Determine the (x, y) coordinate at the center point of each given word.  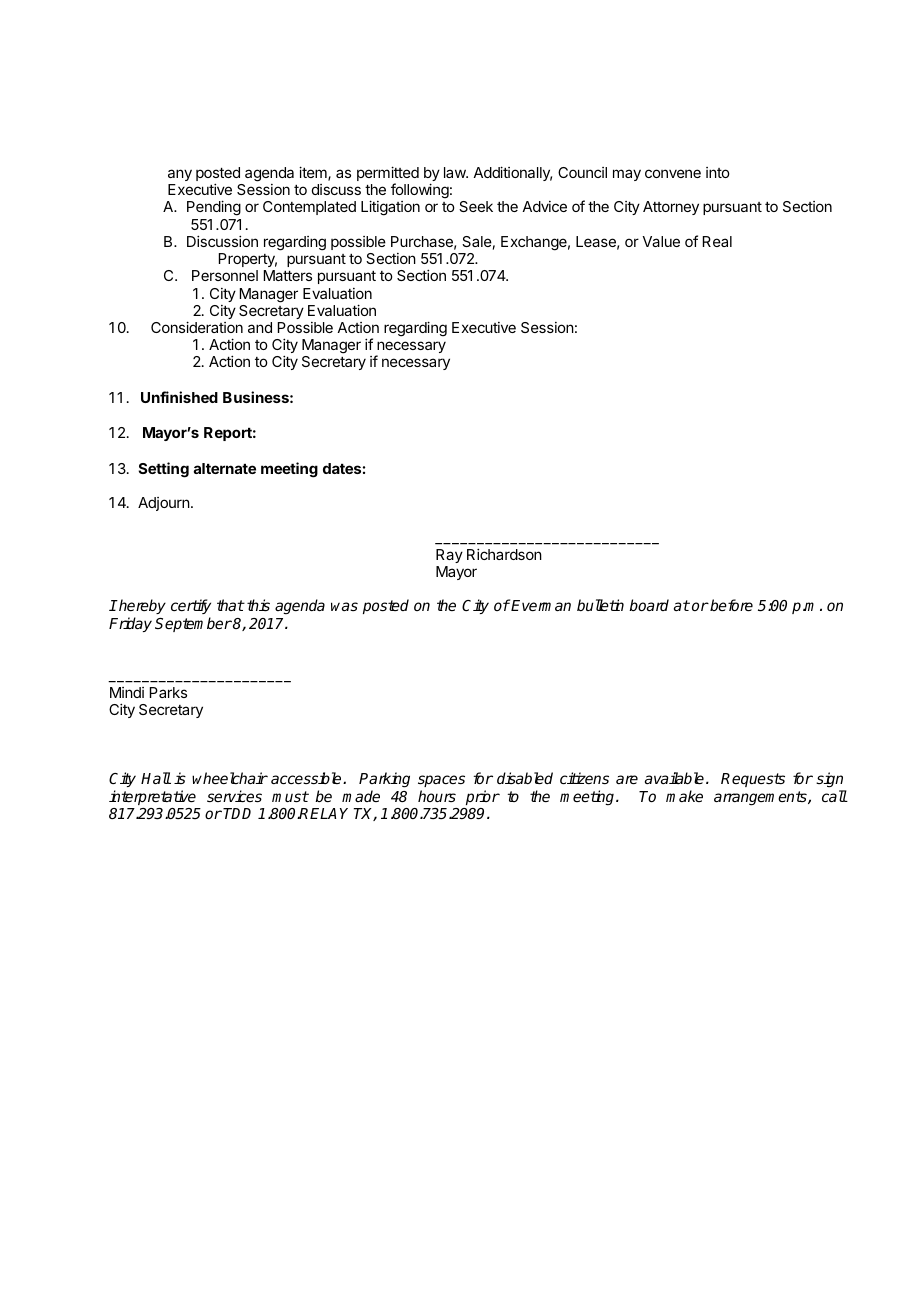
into (718, 172)
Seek (476, 206)
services (234, 796)
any (180, 175)
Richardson (504, 554)
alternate (225, 468)
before (730, 605)
